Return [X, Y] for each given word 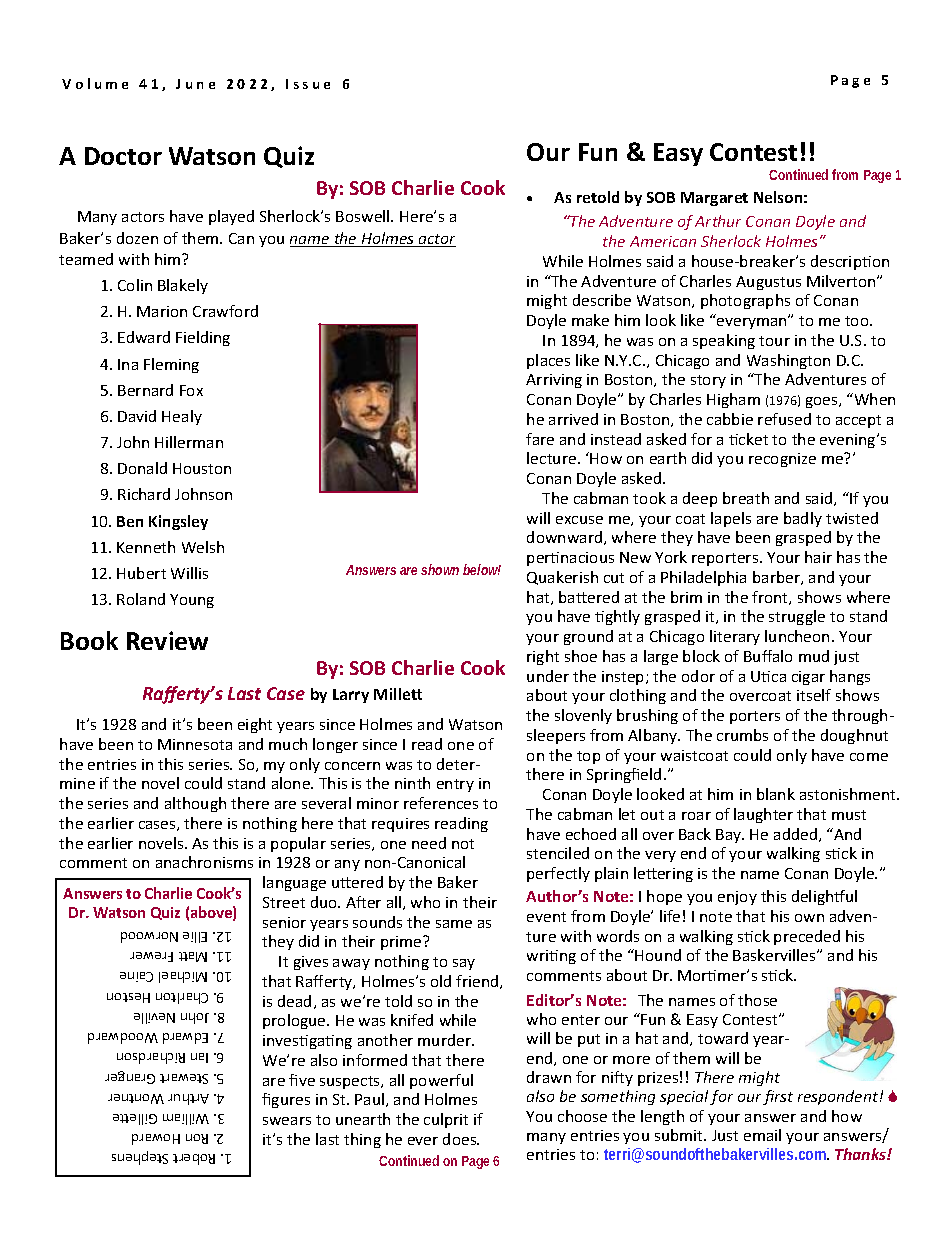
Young [192, 601]
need [429, 843]
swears [287, 1121]
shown [440, 569]
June [195, 84]
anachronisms [204, 862]
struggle [797, 617]
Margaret [714, 199]
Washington [788, 361]
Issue [308, 84]
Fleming [171, 365]
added [797, 835]
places [548, 361]
